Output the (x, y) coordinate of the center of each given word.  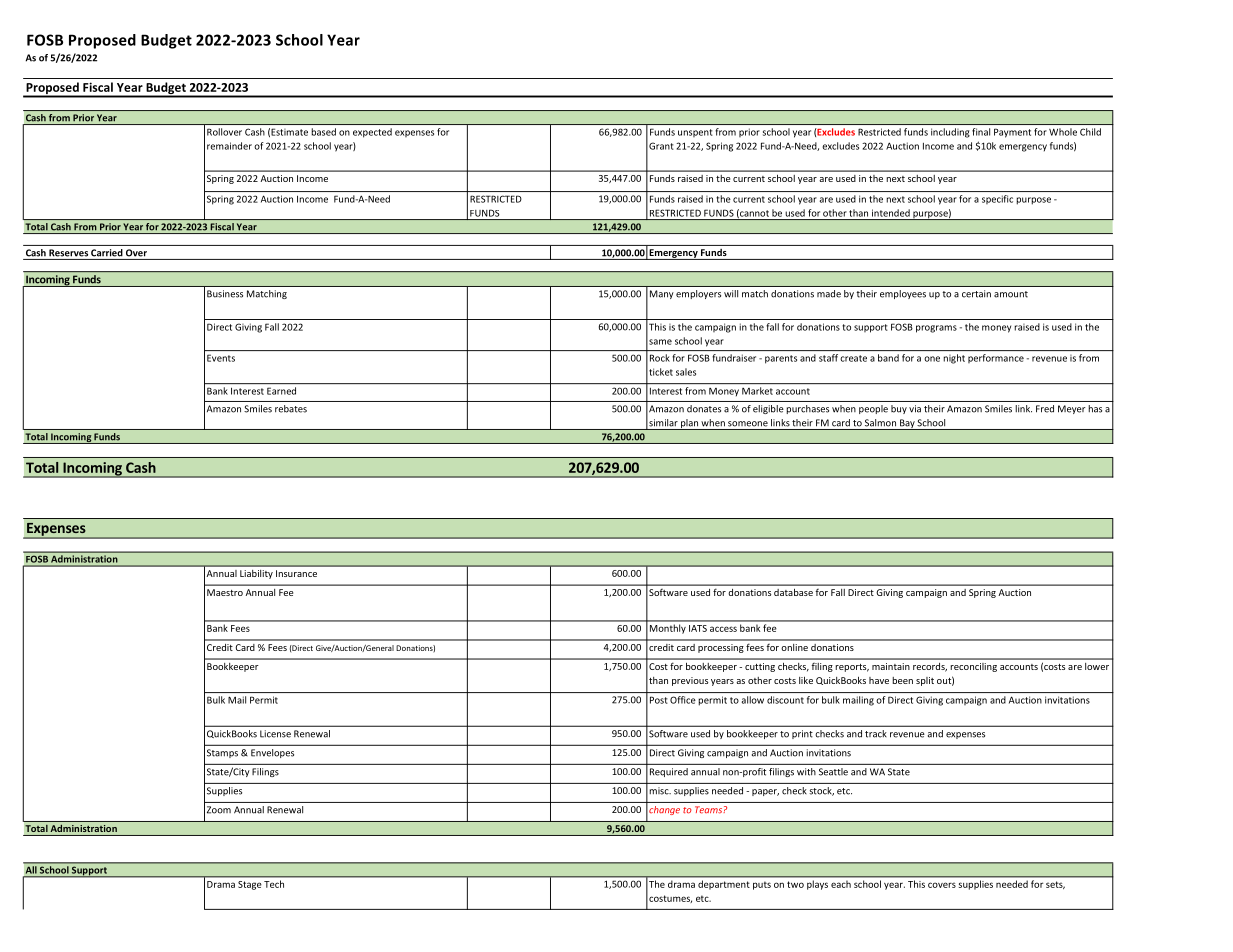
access (723, 629)
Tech (274, 884)
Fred (1045, 409)
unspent (695, 133)
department (723, 884)
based (324, 132)
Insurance (296, 573)
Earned (281, 391)
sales (686, 372)
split (925, 681)
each (841, 884)
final (981, 132)
